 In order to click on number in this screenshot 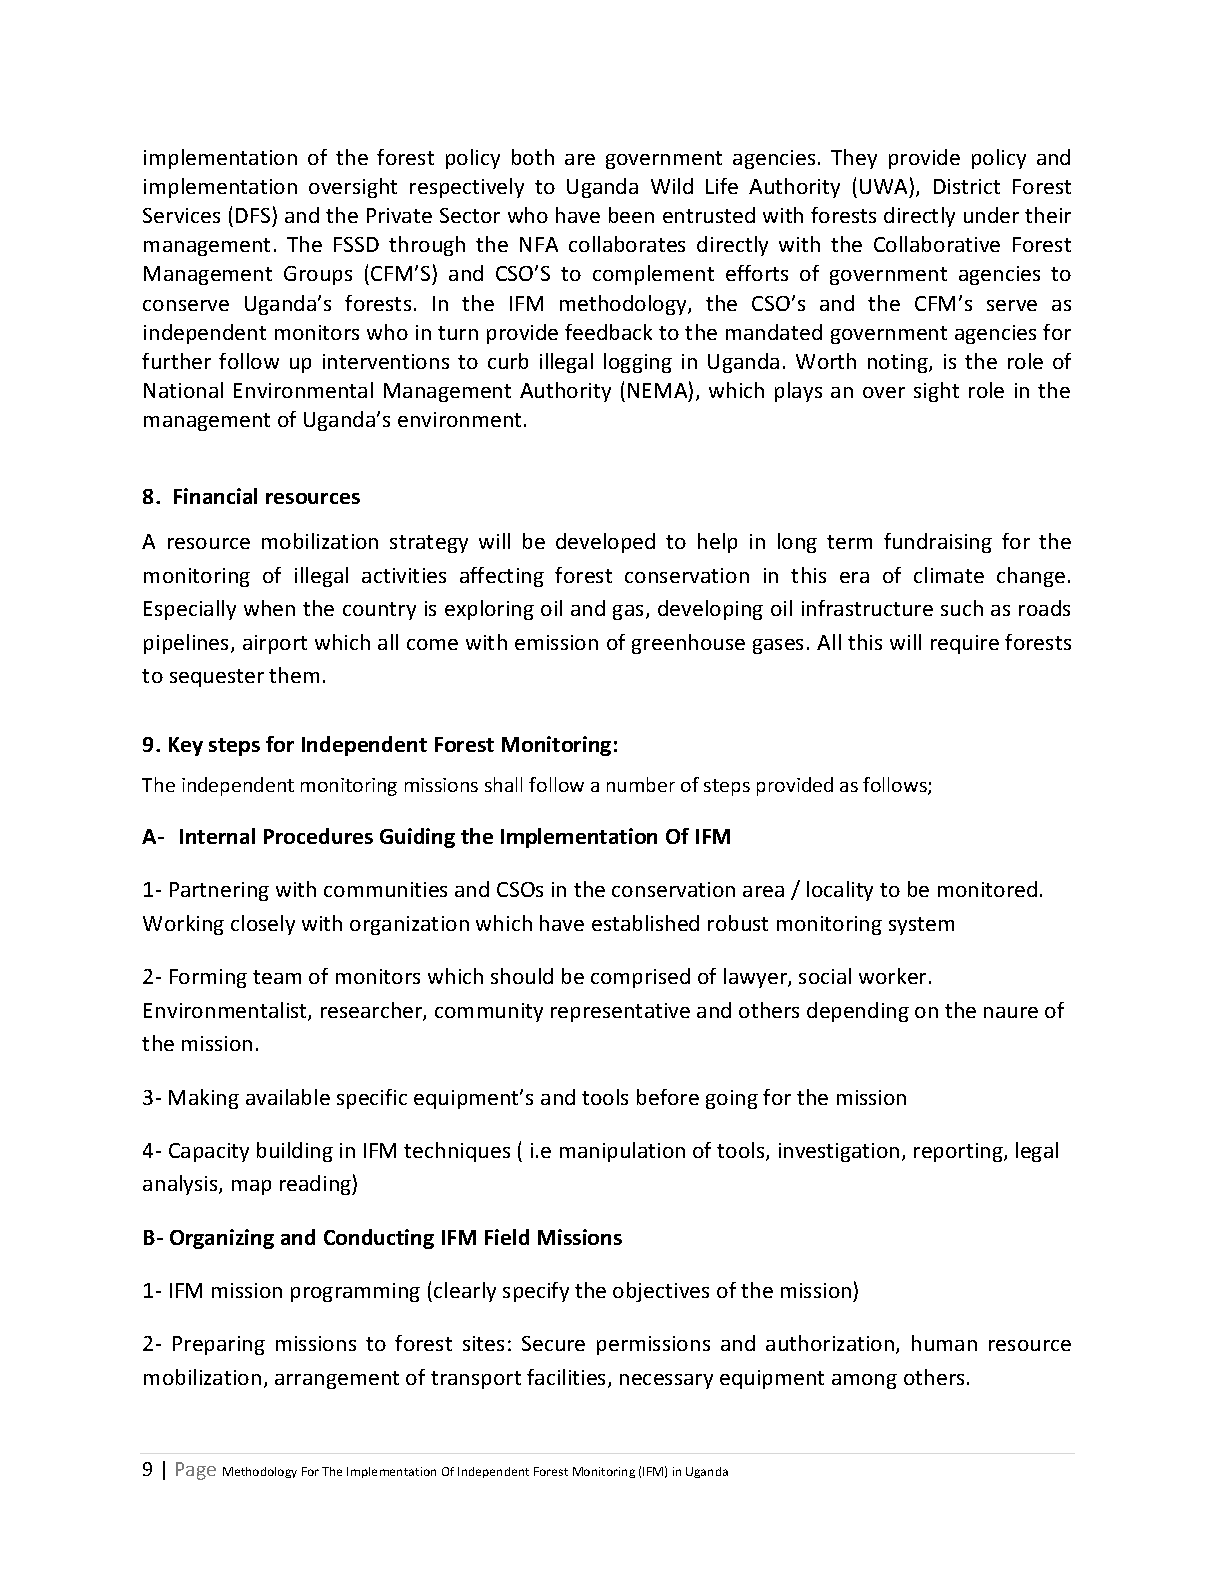, I will do `click(641, 784)`.
